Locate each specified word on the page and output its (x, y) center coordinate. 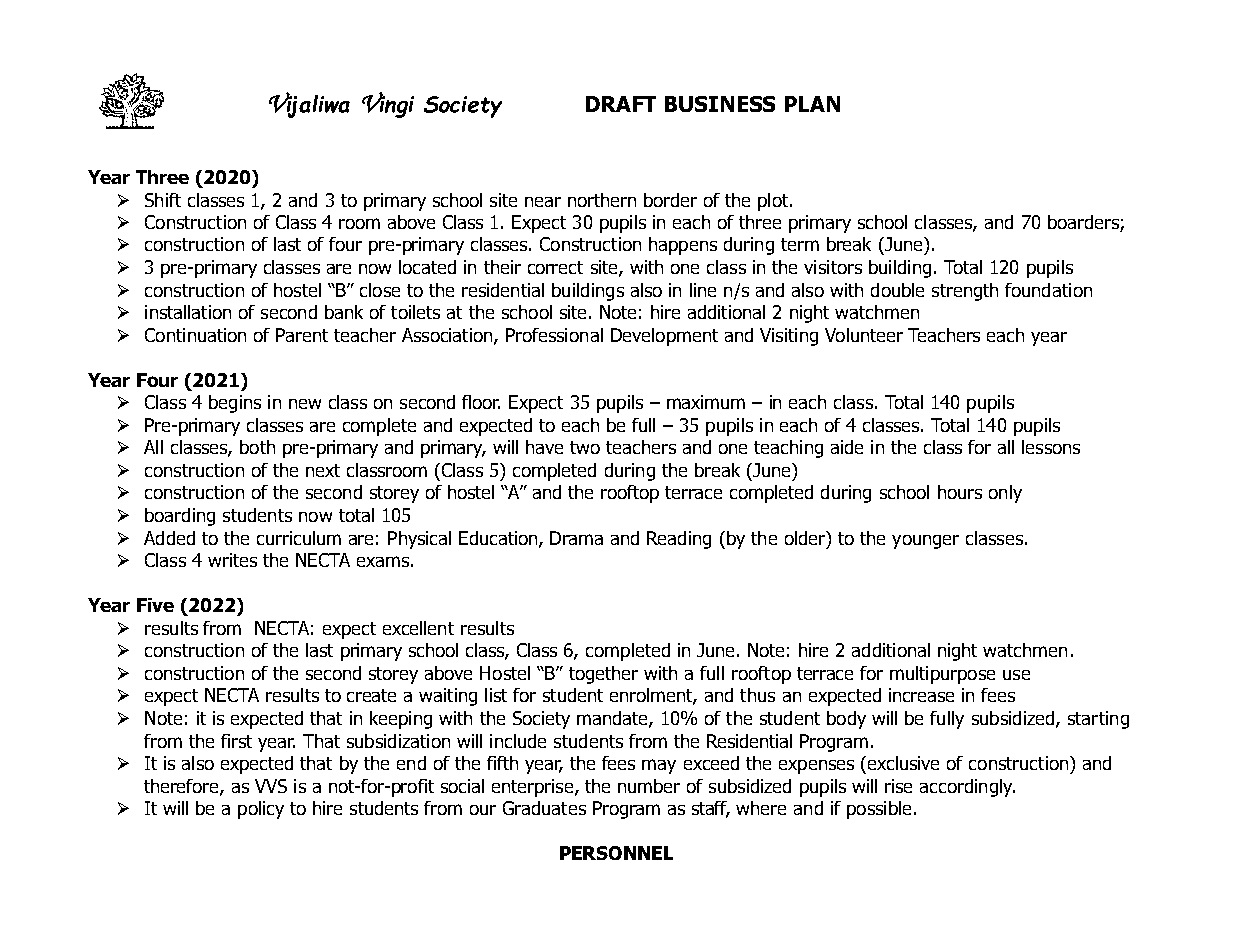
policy (261, 810)
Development (664, 337)
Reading (679, 540)
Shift (163, 200)
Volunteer (864, 335)
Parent (302, 335)
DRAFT (621, 104)
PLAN (812, 104)
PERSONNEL (616, 853)
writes (232, 560)
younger (925, 542)
